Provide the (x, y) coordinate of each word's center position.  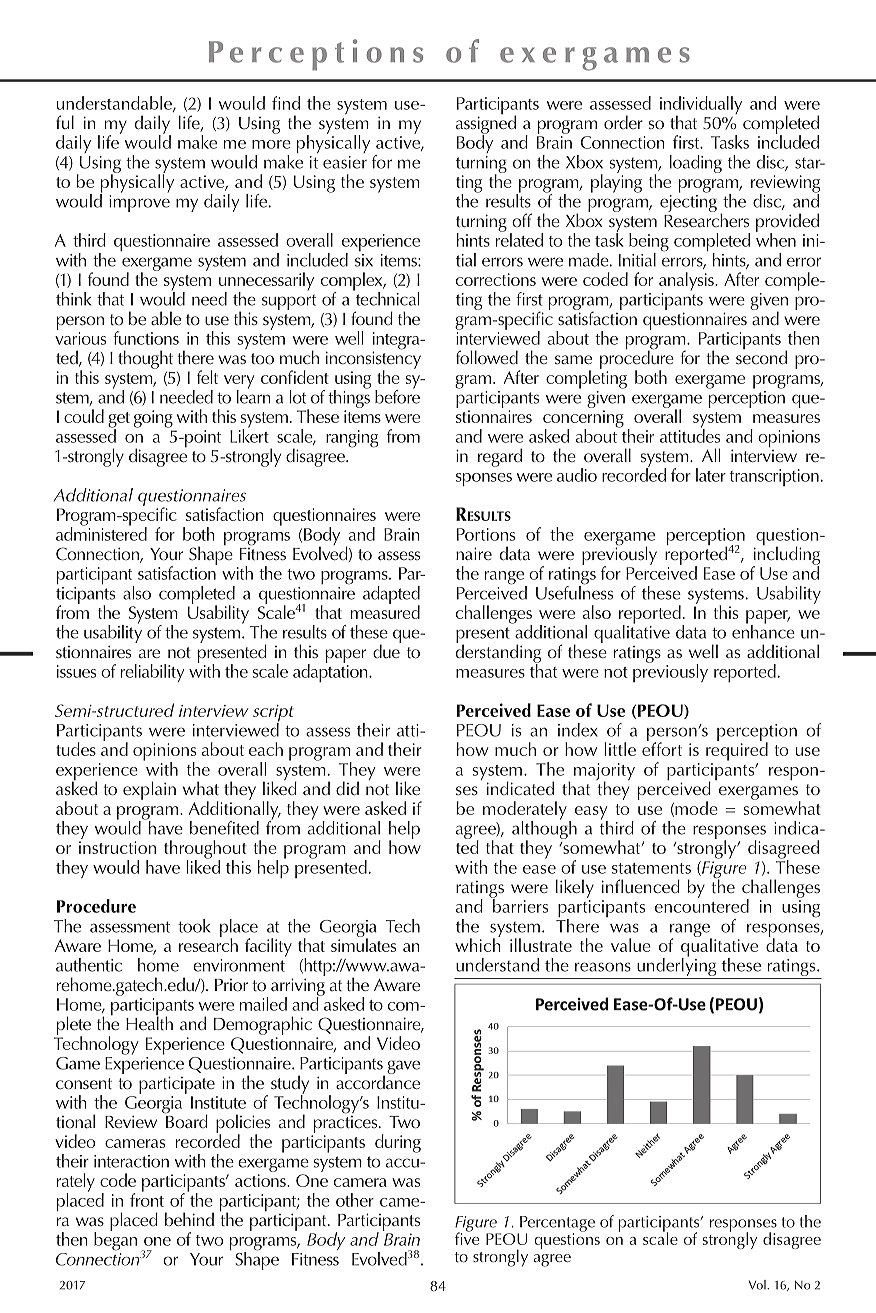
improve (139, 203)
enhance (763, 631)
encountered (702, 905)
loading (696, 164)
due (387, 650)
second (761, 356)
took (194, 926)
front (147, 1199)
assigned (486, 124)
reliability (153, 673)
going (153, 419)
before (397, 395)
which (478, 944)
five (467, 1237)
